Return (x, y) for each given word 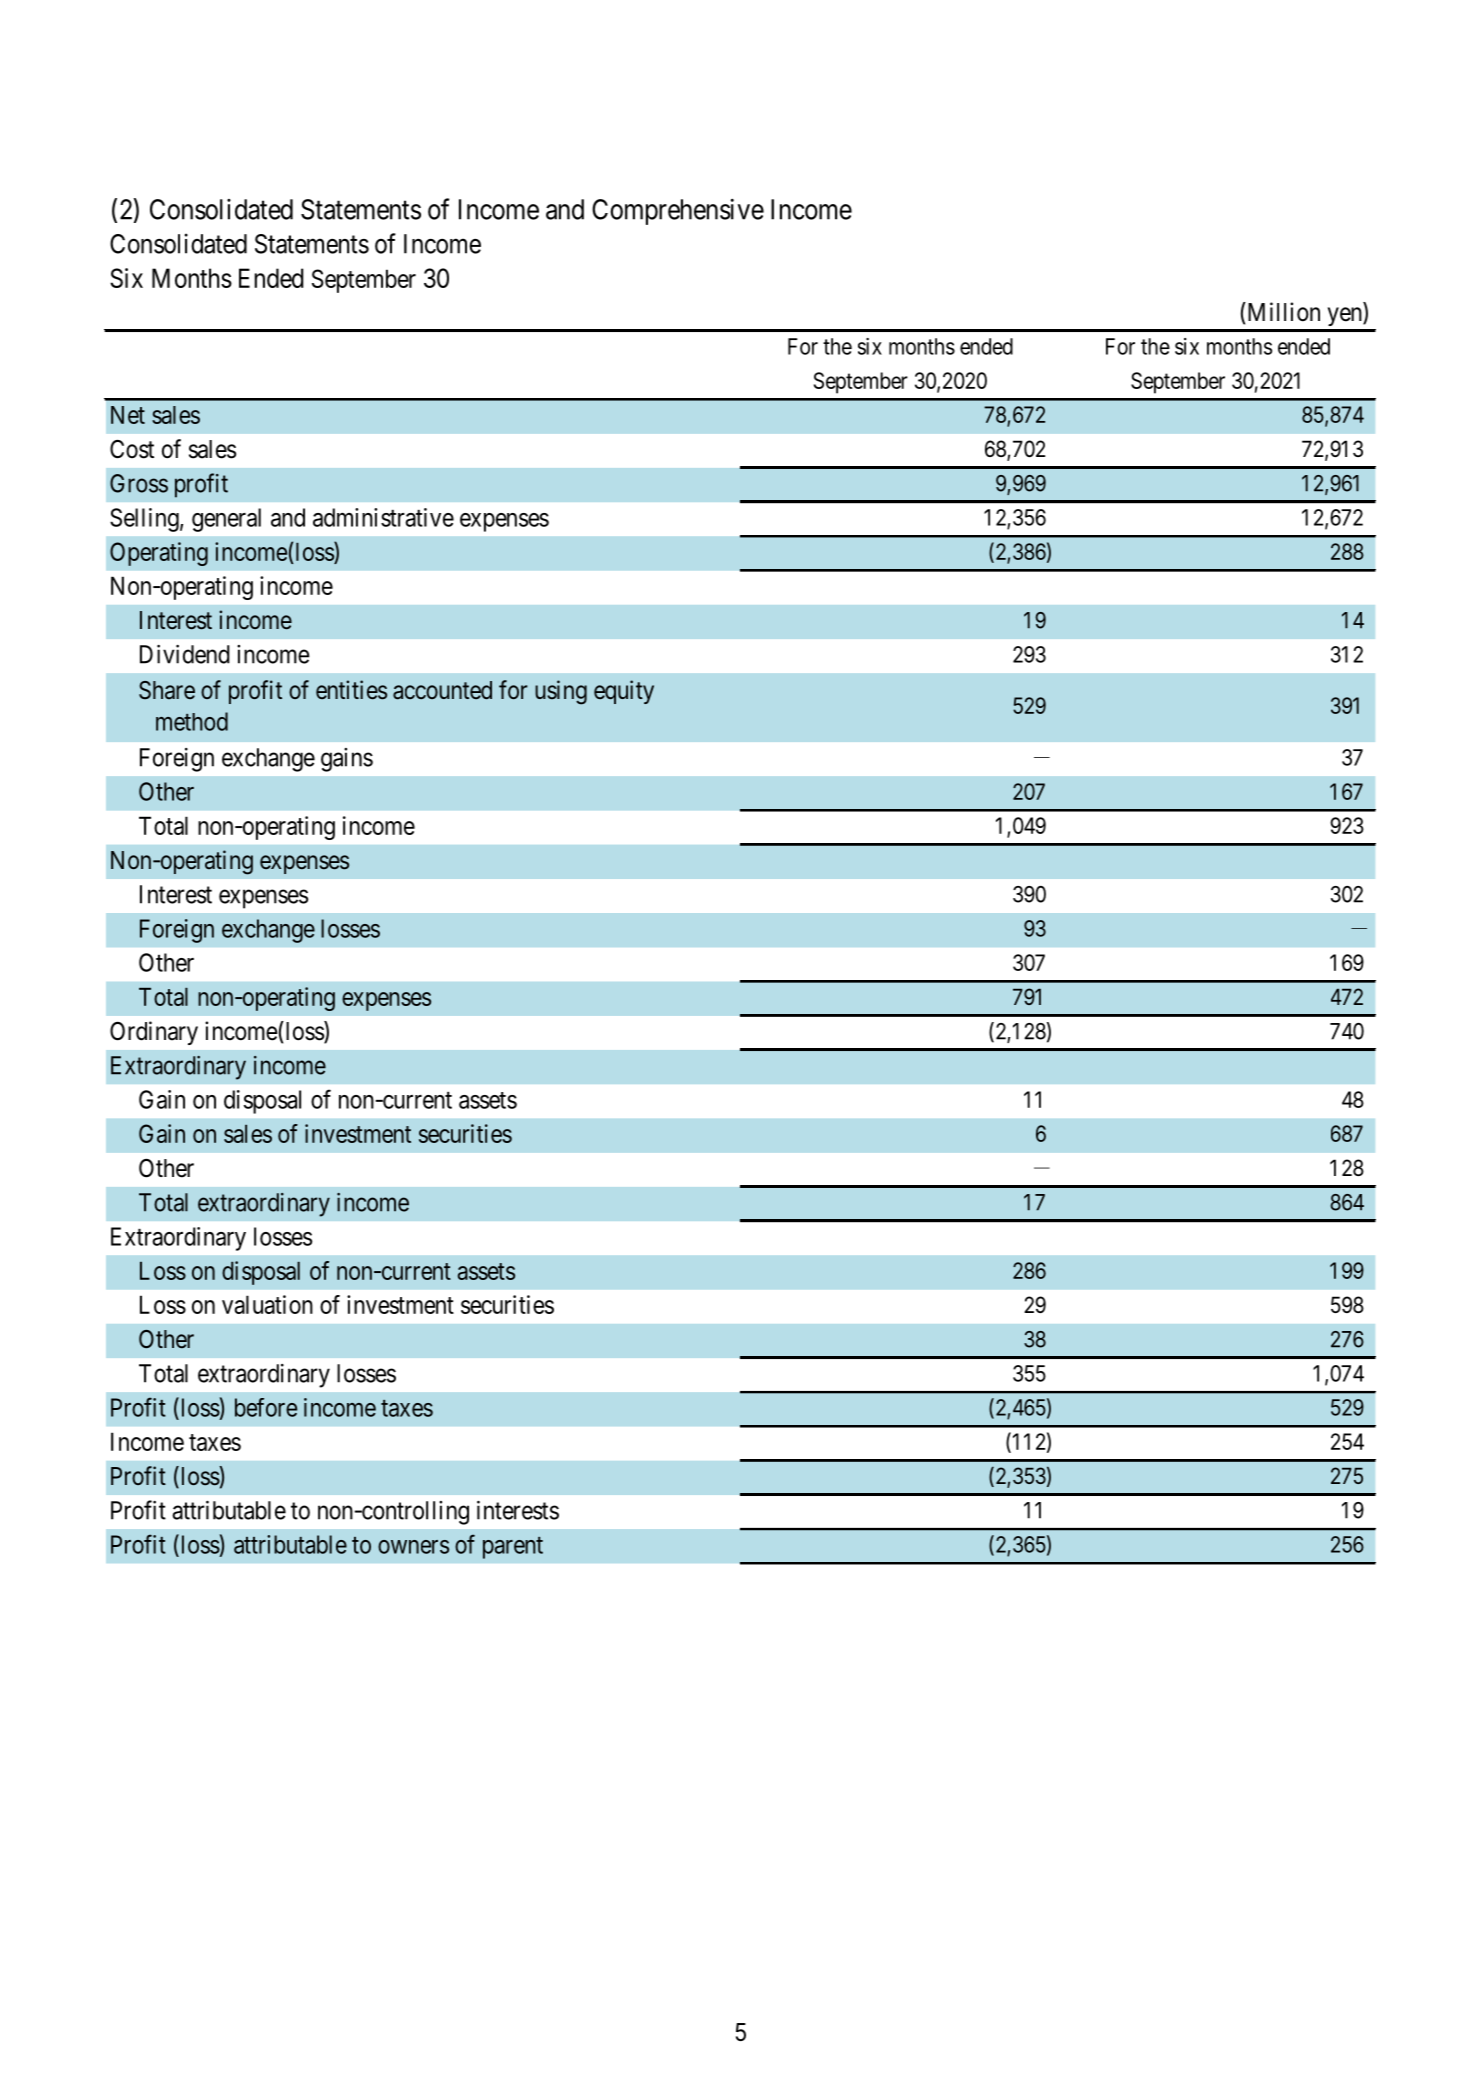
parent (513, 1548)
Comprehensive (678, 212)
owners (413, 1547)
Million (1282, 312)
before (266, 1407)
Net (128, 415)
